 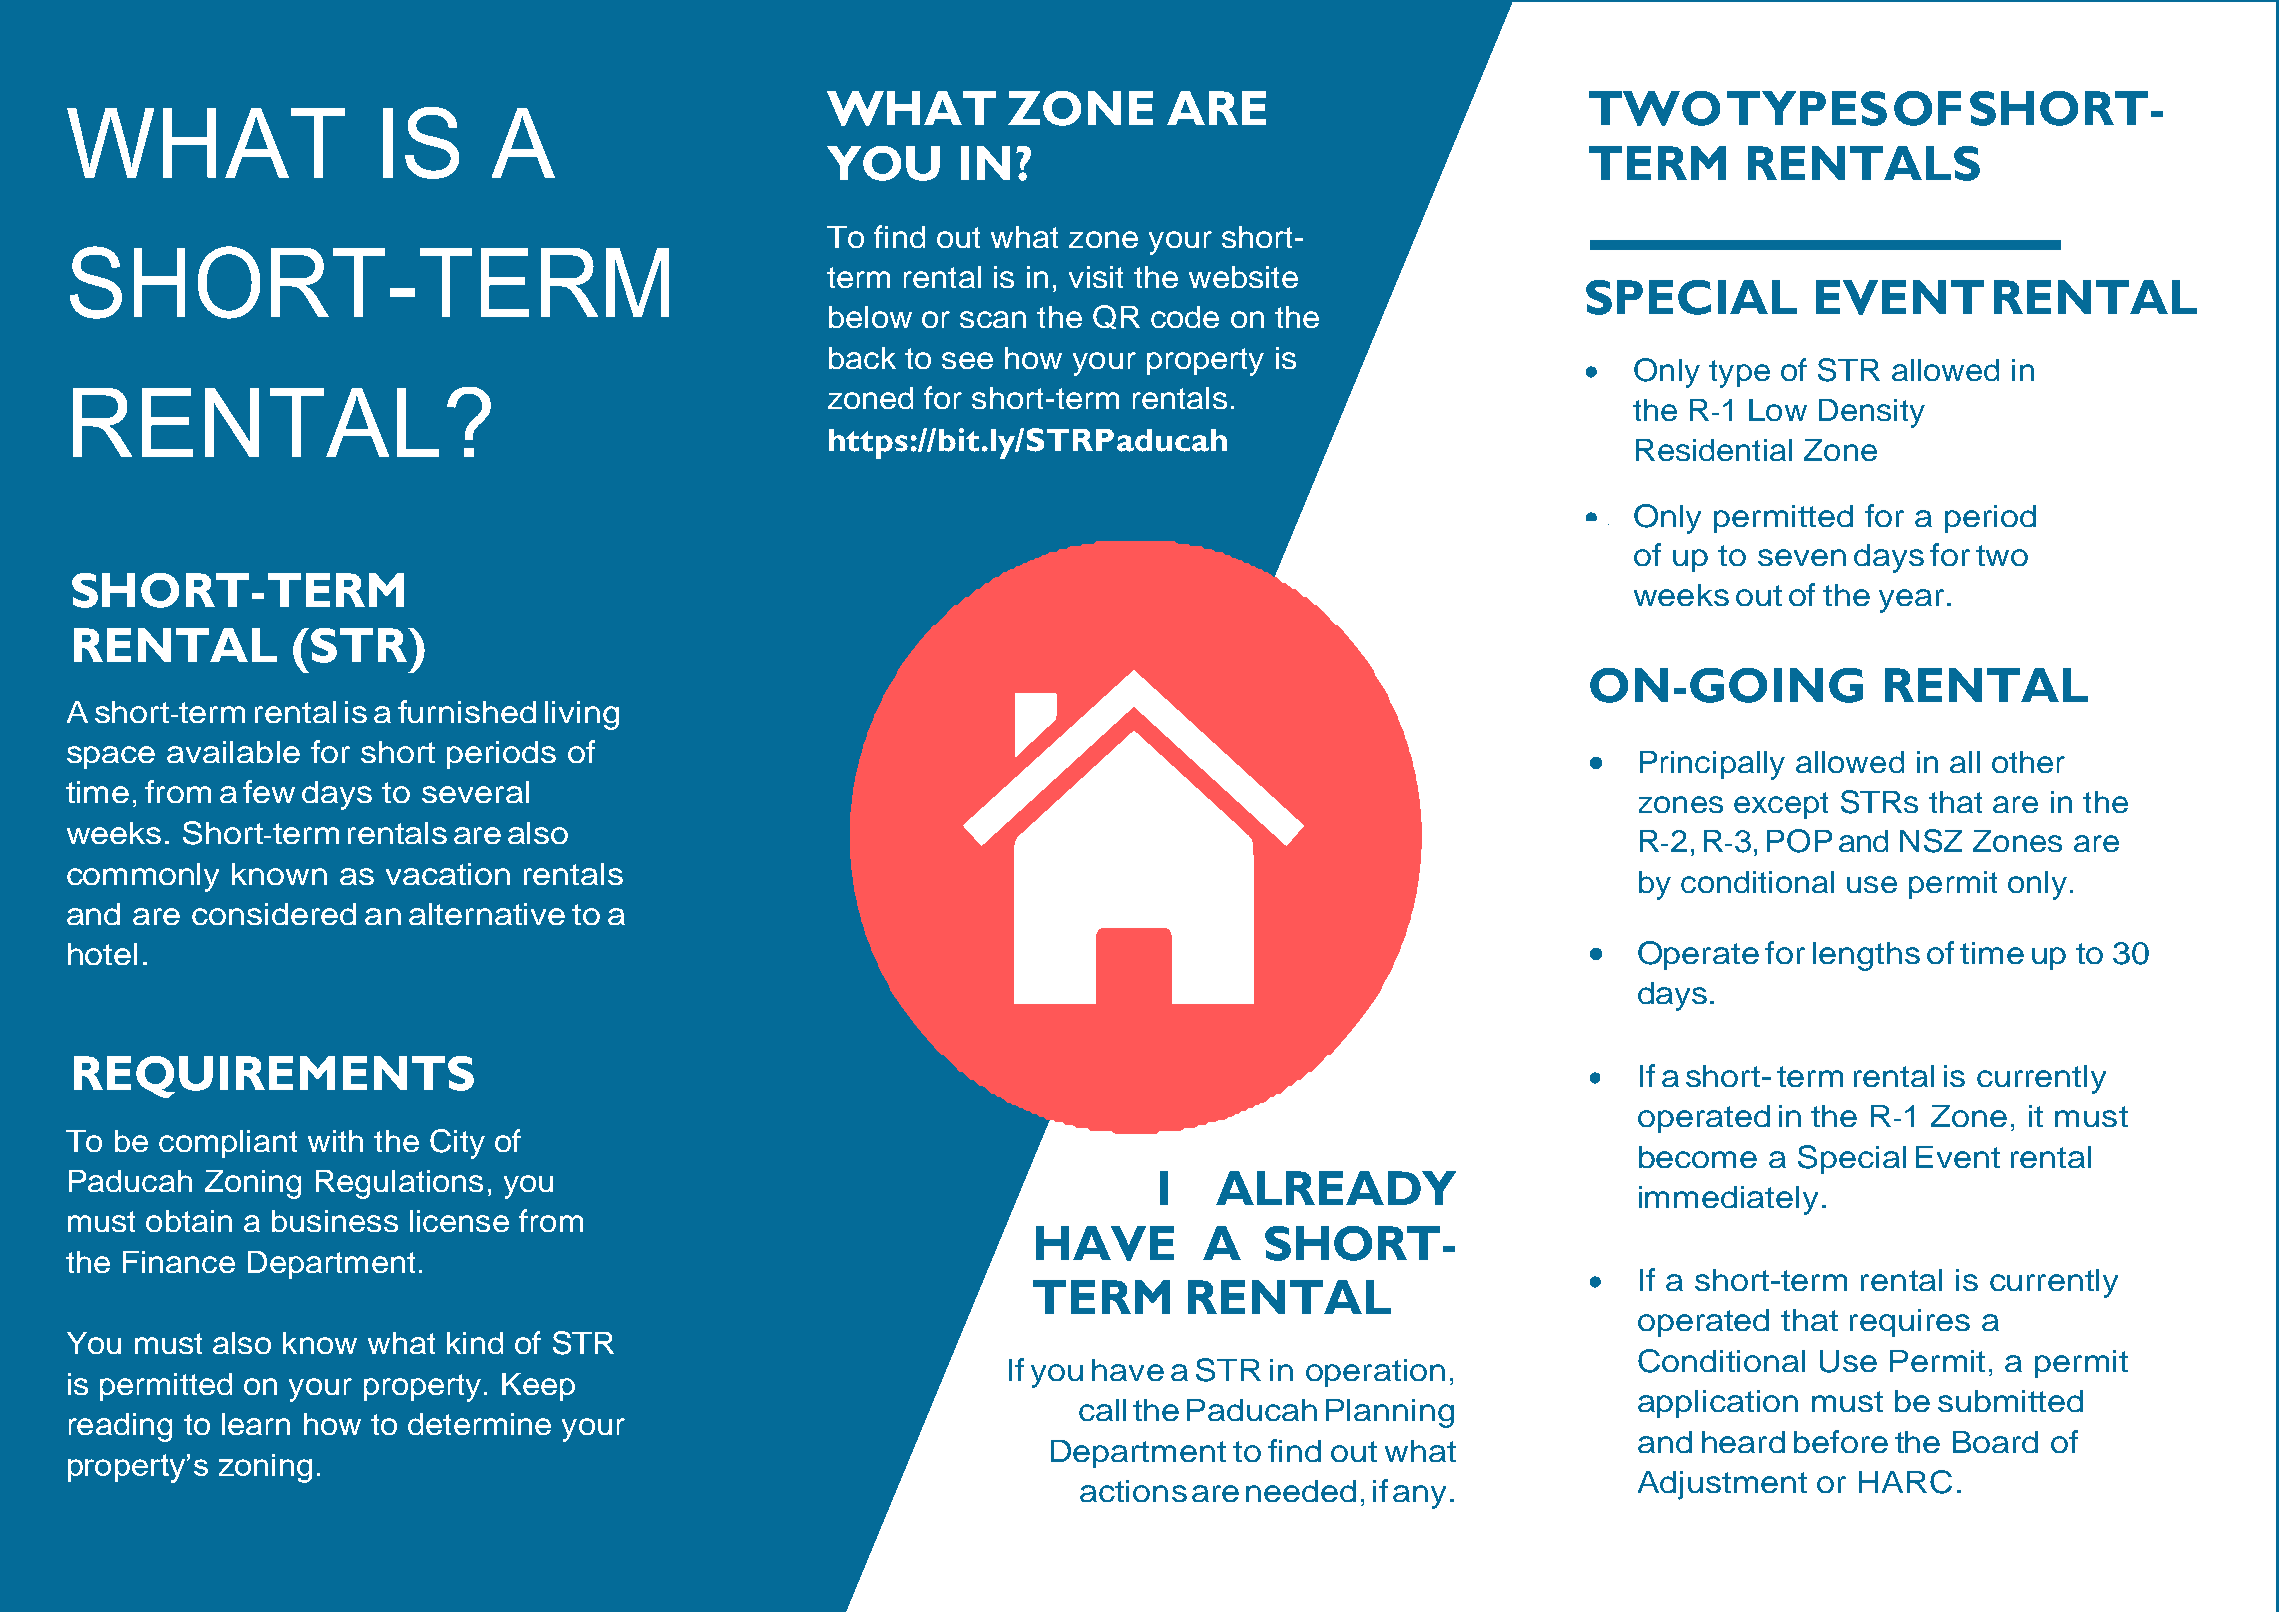 What do you see at coordinates (870, 317) in the page?
I see `below` at bounding box center [870, 317].
